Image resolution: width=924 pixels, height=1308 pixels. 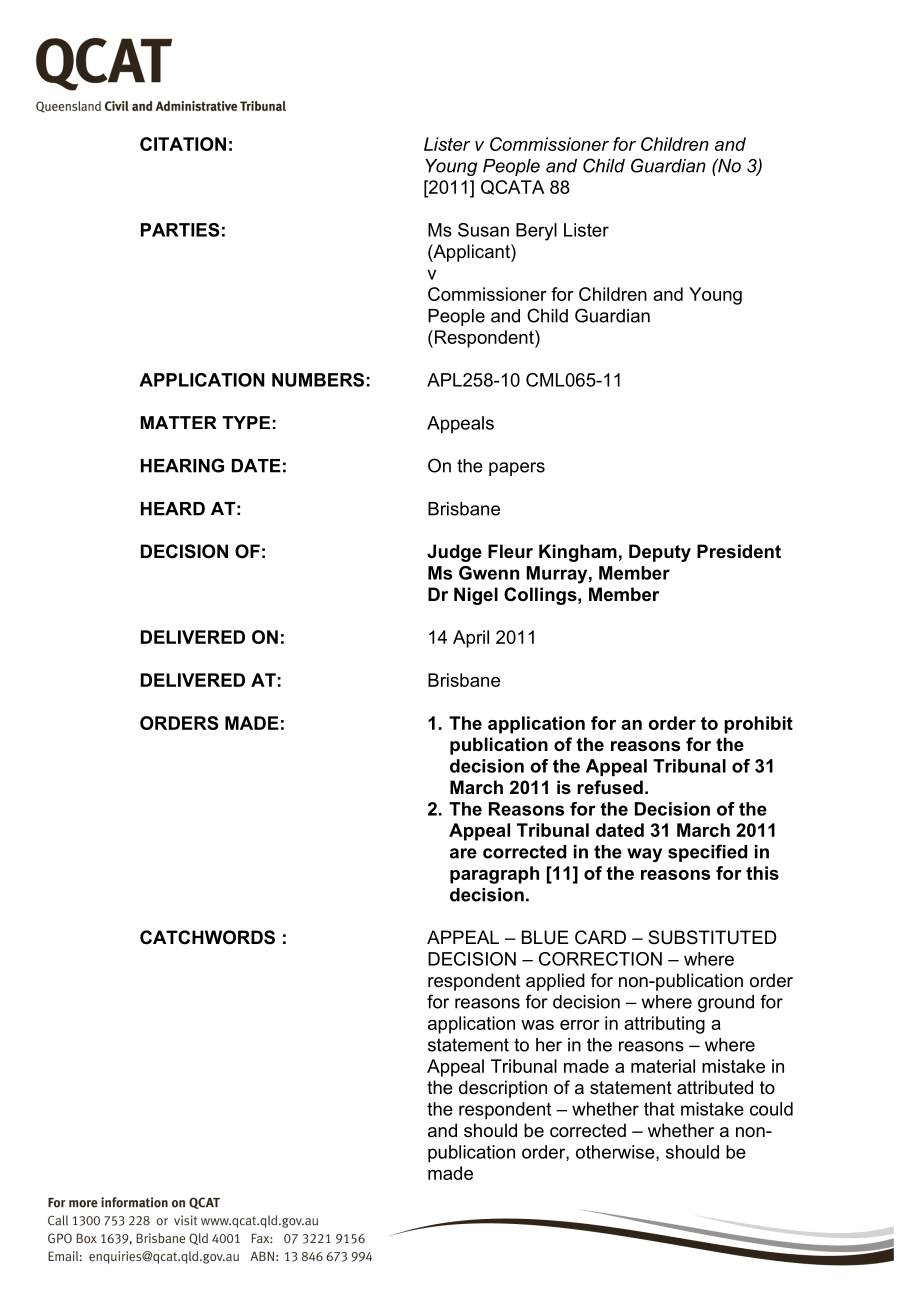 What do you see at coordinates (183, 144) in the image?
I see `CITATION` at bounding box center [183, 144].
